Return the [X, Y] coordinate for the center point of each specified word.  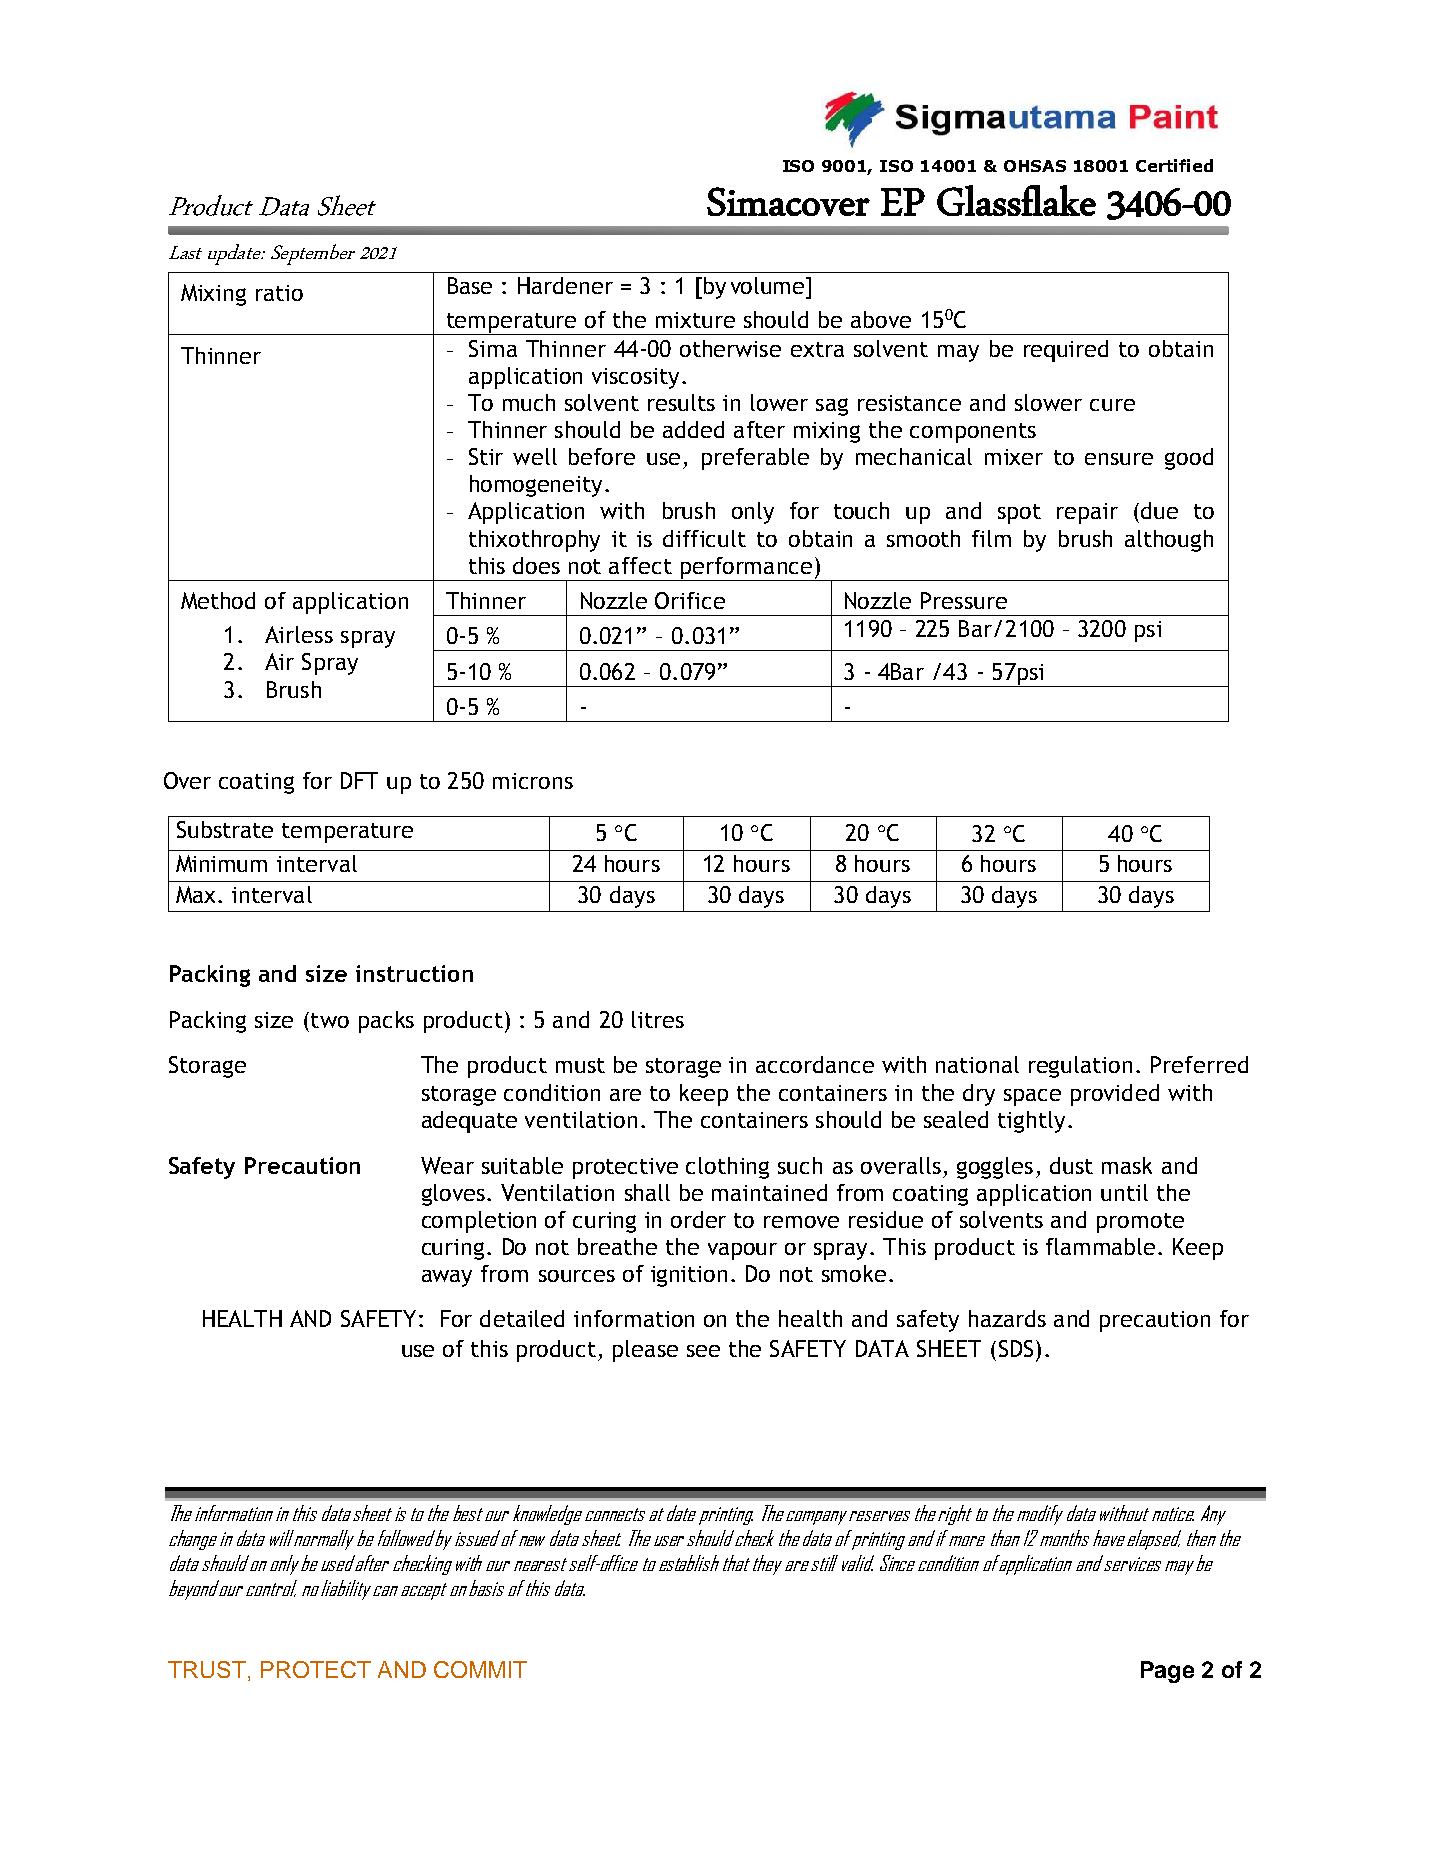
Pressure [964, 600]
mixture [695, 320]
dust [1071, 1165]
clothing [727, 1168]
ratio [279, 293]
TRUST [207, 1669]
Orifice [690, 600]
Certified [1174, 165]
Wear [447, 1165]
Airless [299, 634]
